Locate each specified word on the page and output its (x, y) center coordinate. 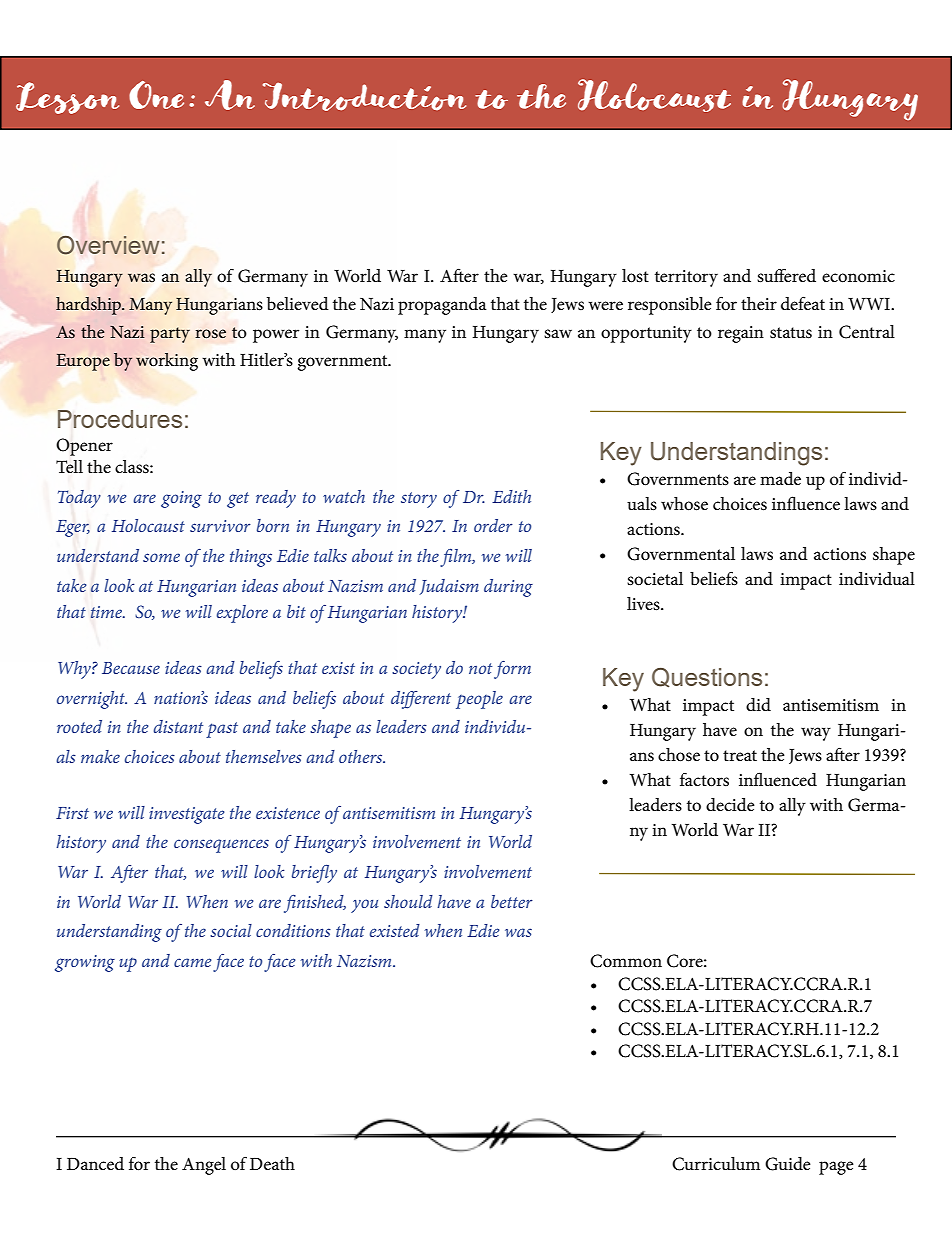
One (156, 95)
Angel (204, 1166)
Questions (707, 678)
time (107, 612)
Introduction (364, 96)
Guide (788, 1164)
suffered (786, 275)
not (480, 668)
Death (272, 1164)
